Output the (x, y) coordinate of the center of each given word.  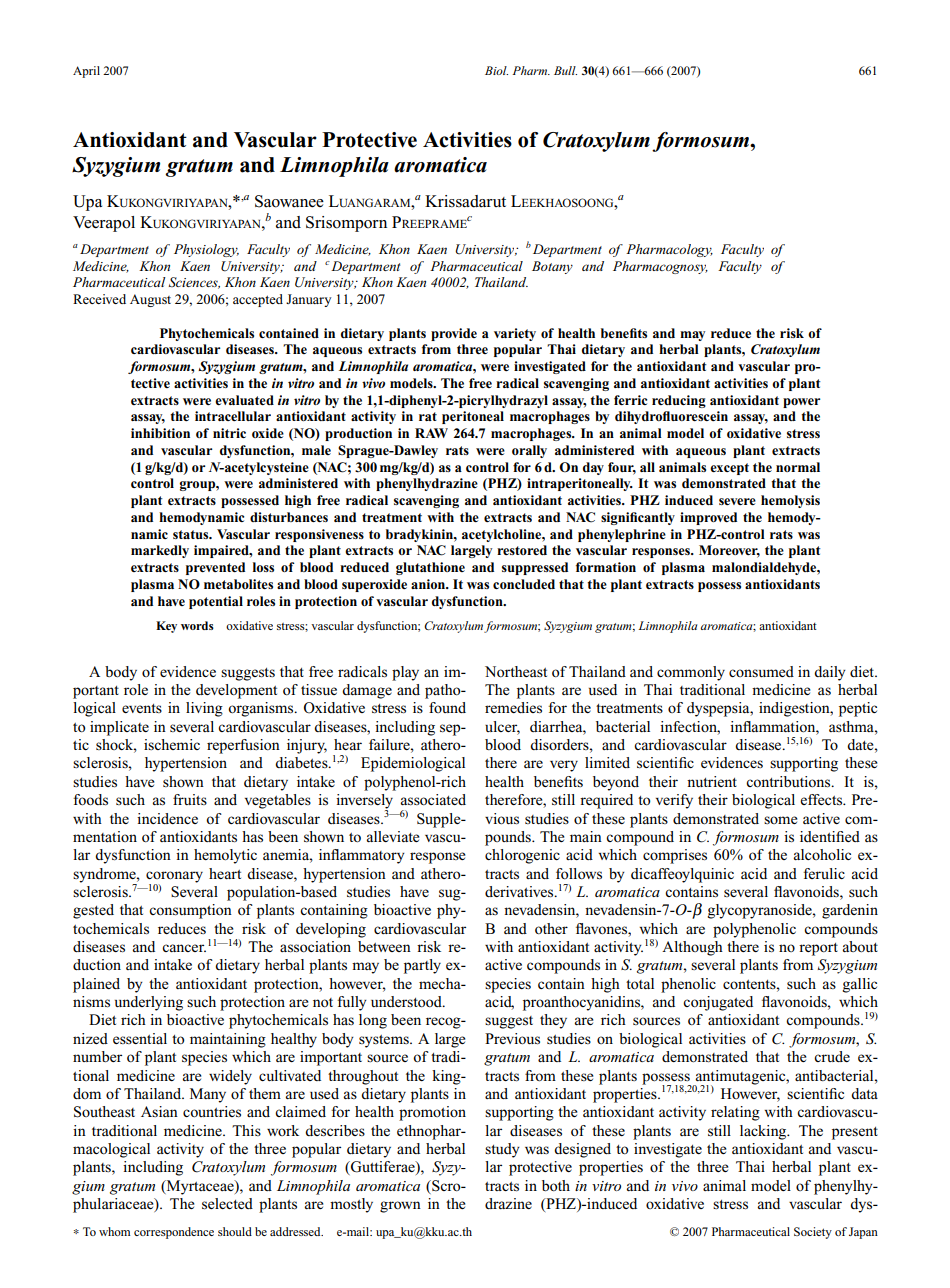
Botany (552, 267)
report (818, 949)
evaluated (244, 400)
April (86, 72)
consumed (761, 671)
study (502, 1150)
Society (813, 1233)
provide (454, 334)
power (802, 403)
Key (166, 627)
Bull (565, 70)
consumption (190, 911)
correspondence (174, 1233)
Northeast (516, 671)
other (551, 928)
